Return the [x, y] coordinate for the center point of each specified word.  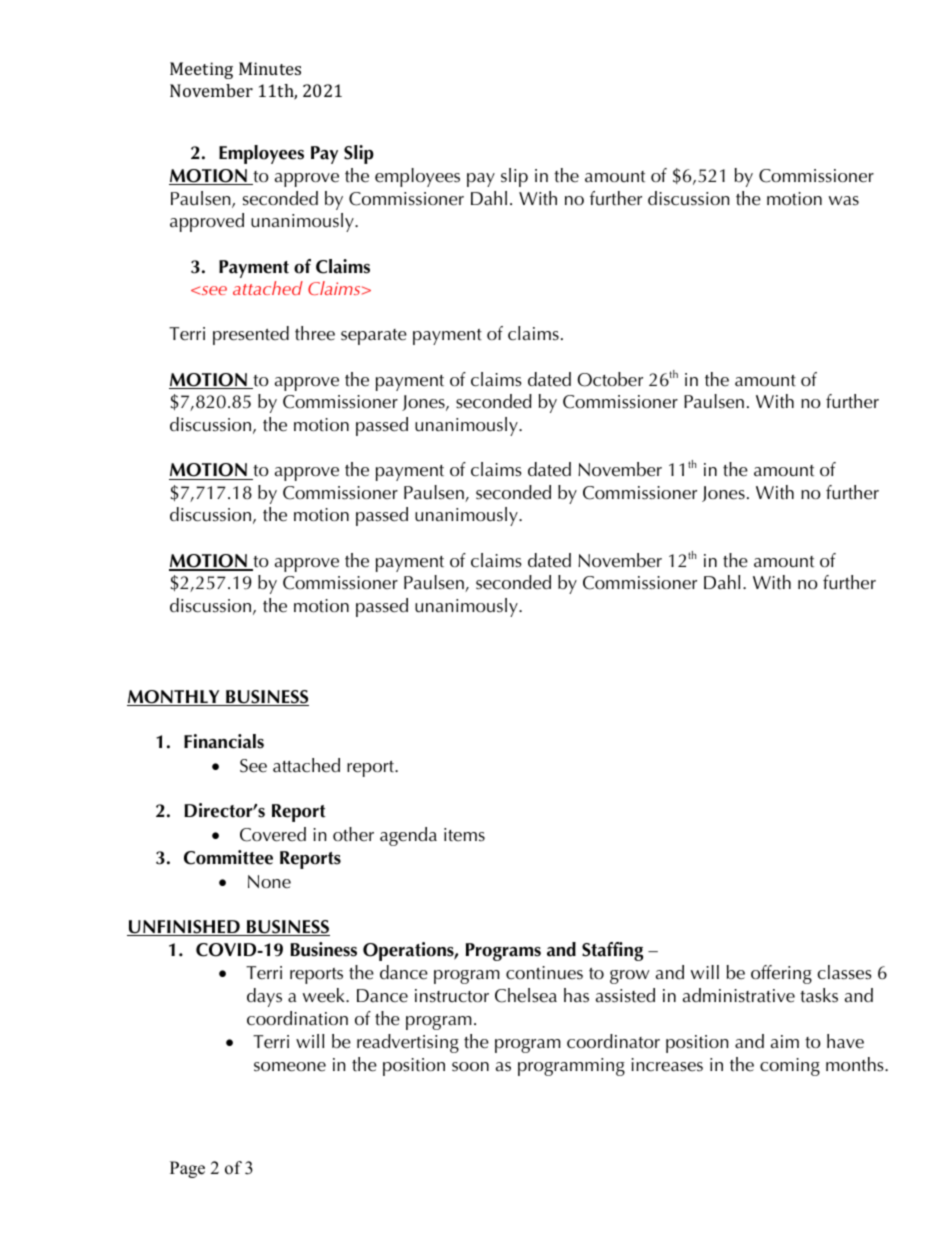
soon [470, 1067]
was [844, 200]
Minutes [270, 68]
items [464, 835]
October [610, 379]
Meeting [201, 70]
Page [187, 1169]
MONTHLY [174, 698]
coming [790, 1067]
